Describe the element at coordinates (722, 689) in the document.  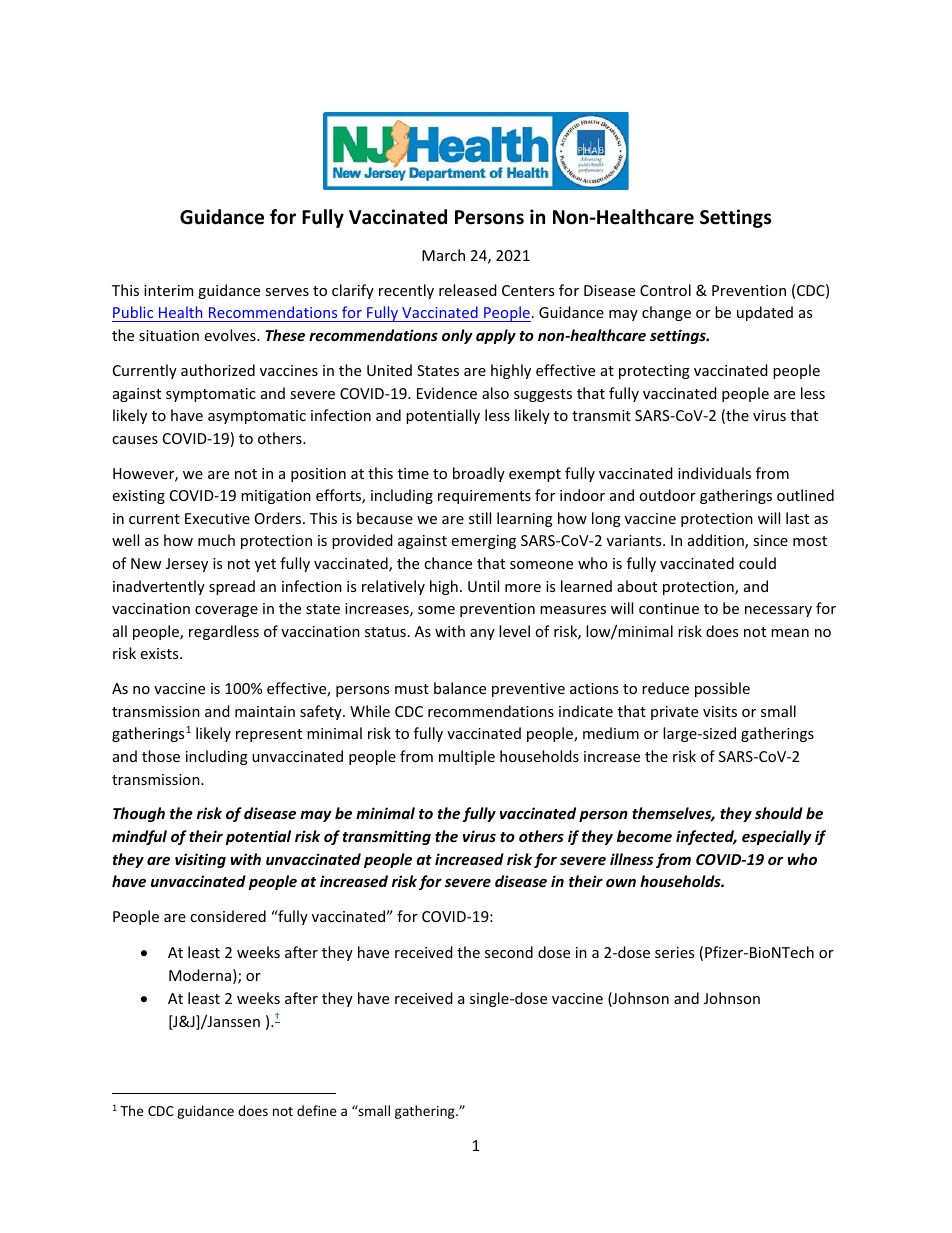
I see `possible` at that location.
